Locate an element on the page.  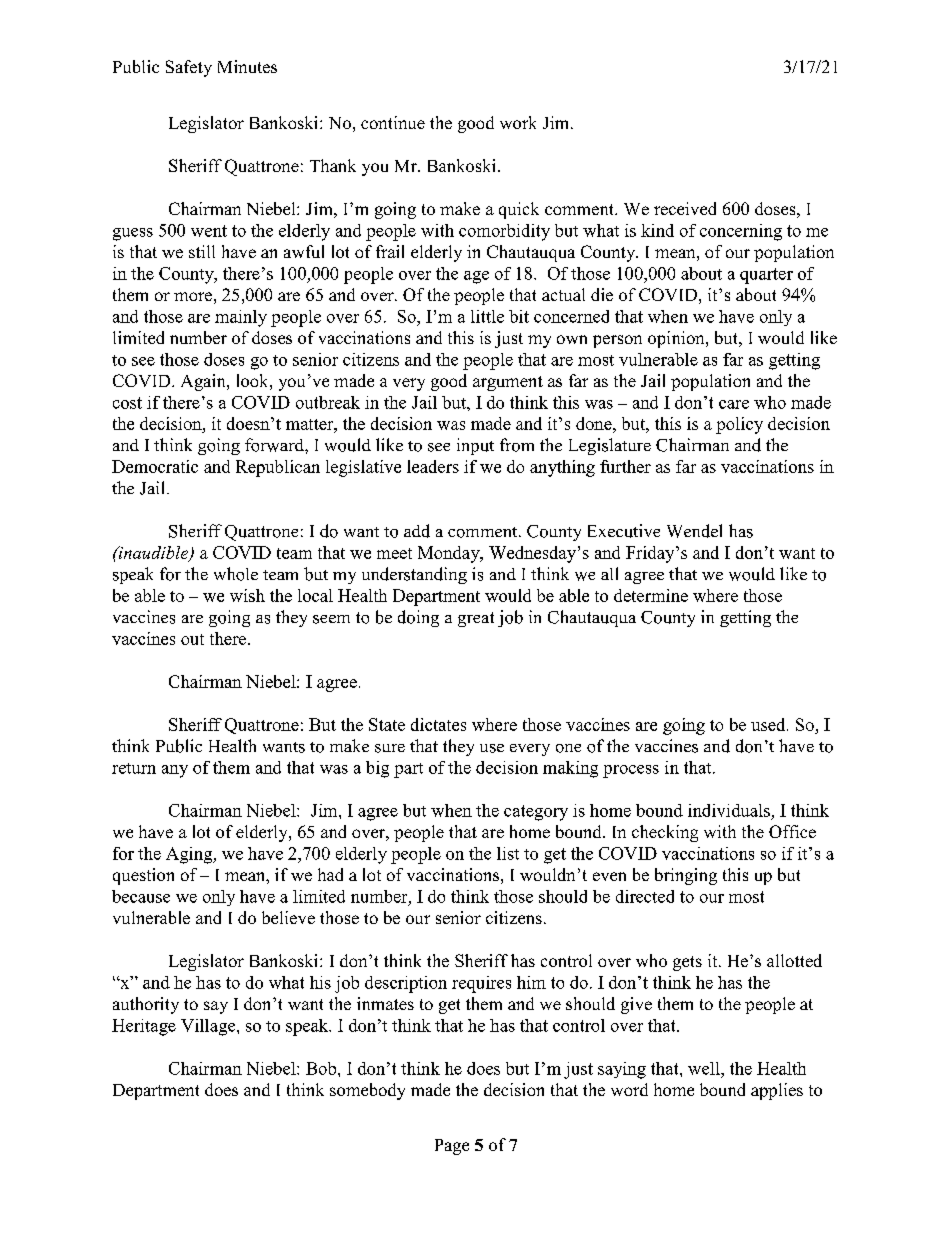
Page is located at coordinates (452, 1147).
